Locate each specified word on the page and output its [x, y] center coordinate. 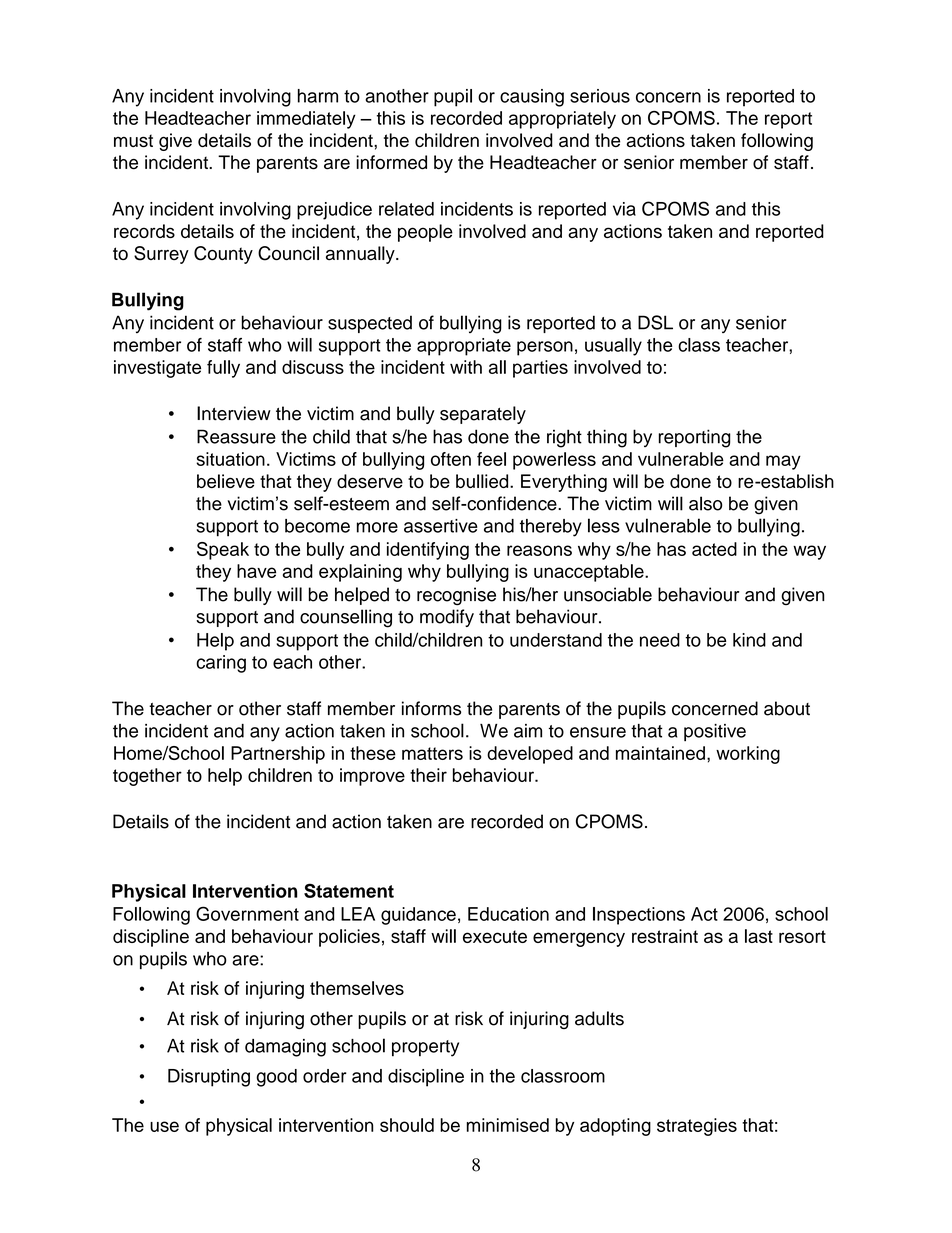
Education [508, 914]
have [256, 571]
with [466, 367]
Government [247, 913]
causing [532, 98]
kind [749, 640]
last [759, 936]
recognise [456, 596]
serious [600, 96]
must [133, 140]
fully [223, 369]
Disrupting [209, 1078]
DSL [655, 322]
